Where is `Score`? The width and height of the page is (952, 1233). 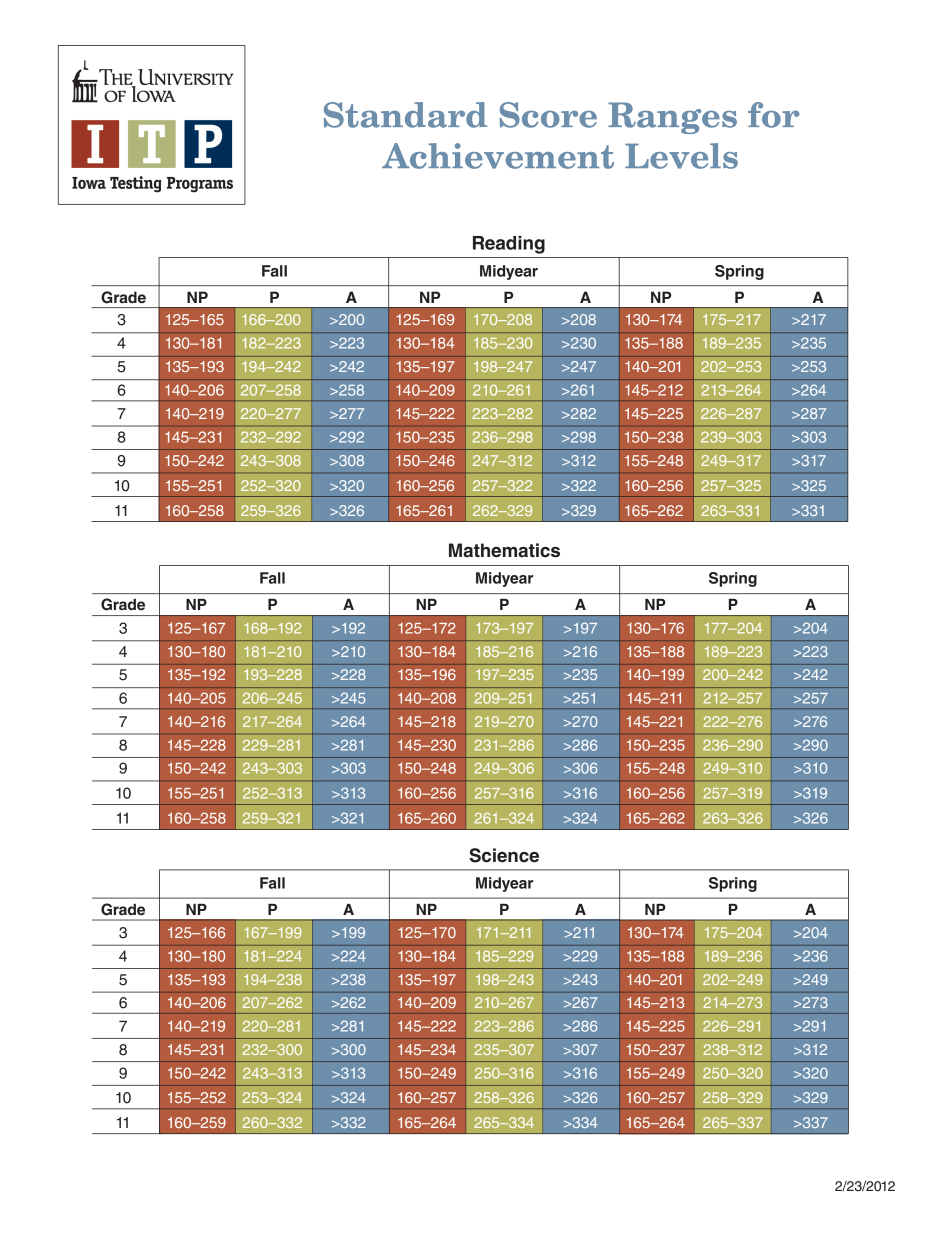
Score is located at coordinates (548, 115).
